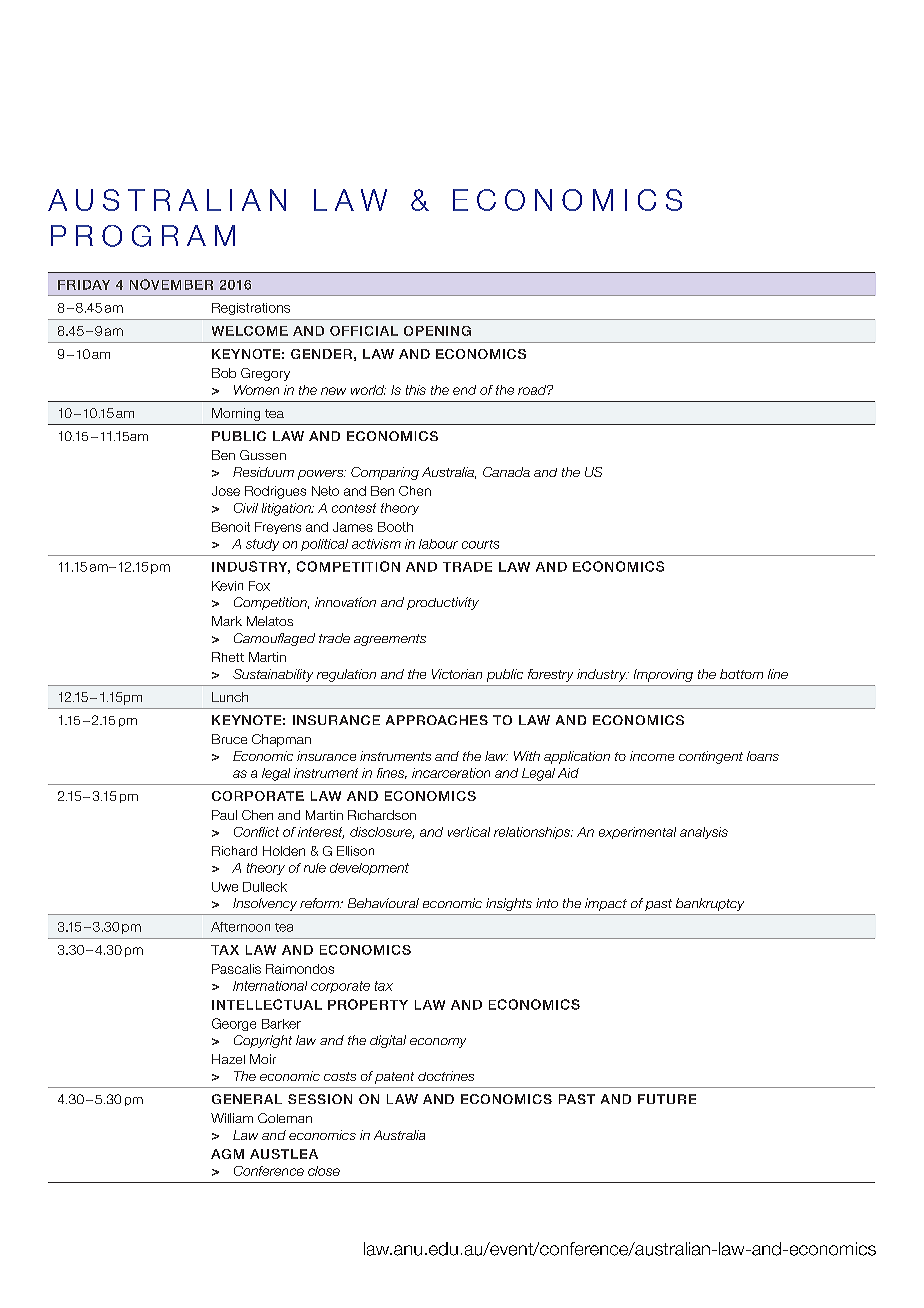 This screenshot has width=924, height=1308. Describe the element at coordinates (438, 544) in the screenshot. I see `labour` at that location.
